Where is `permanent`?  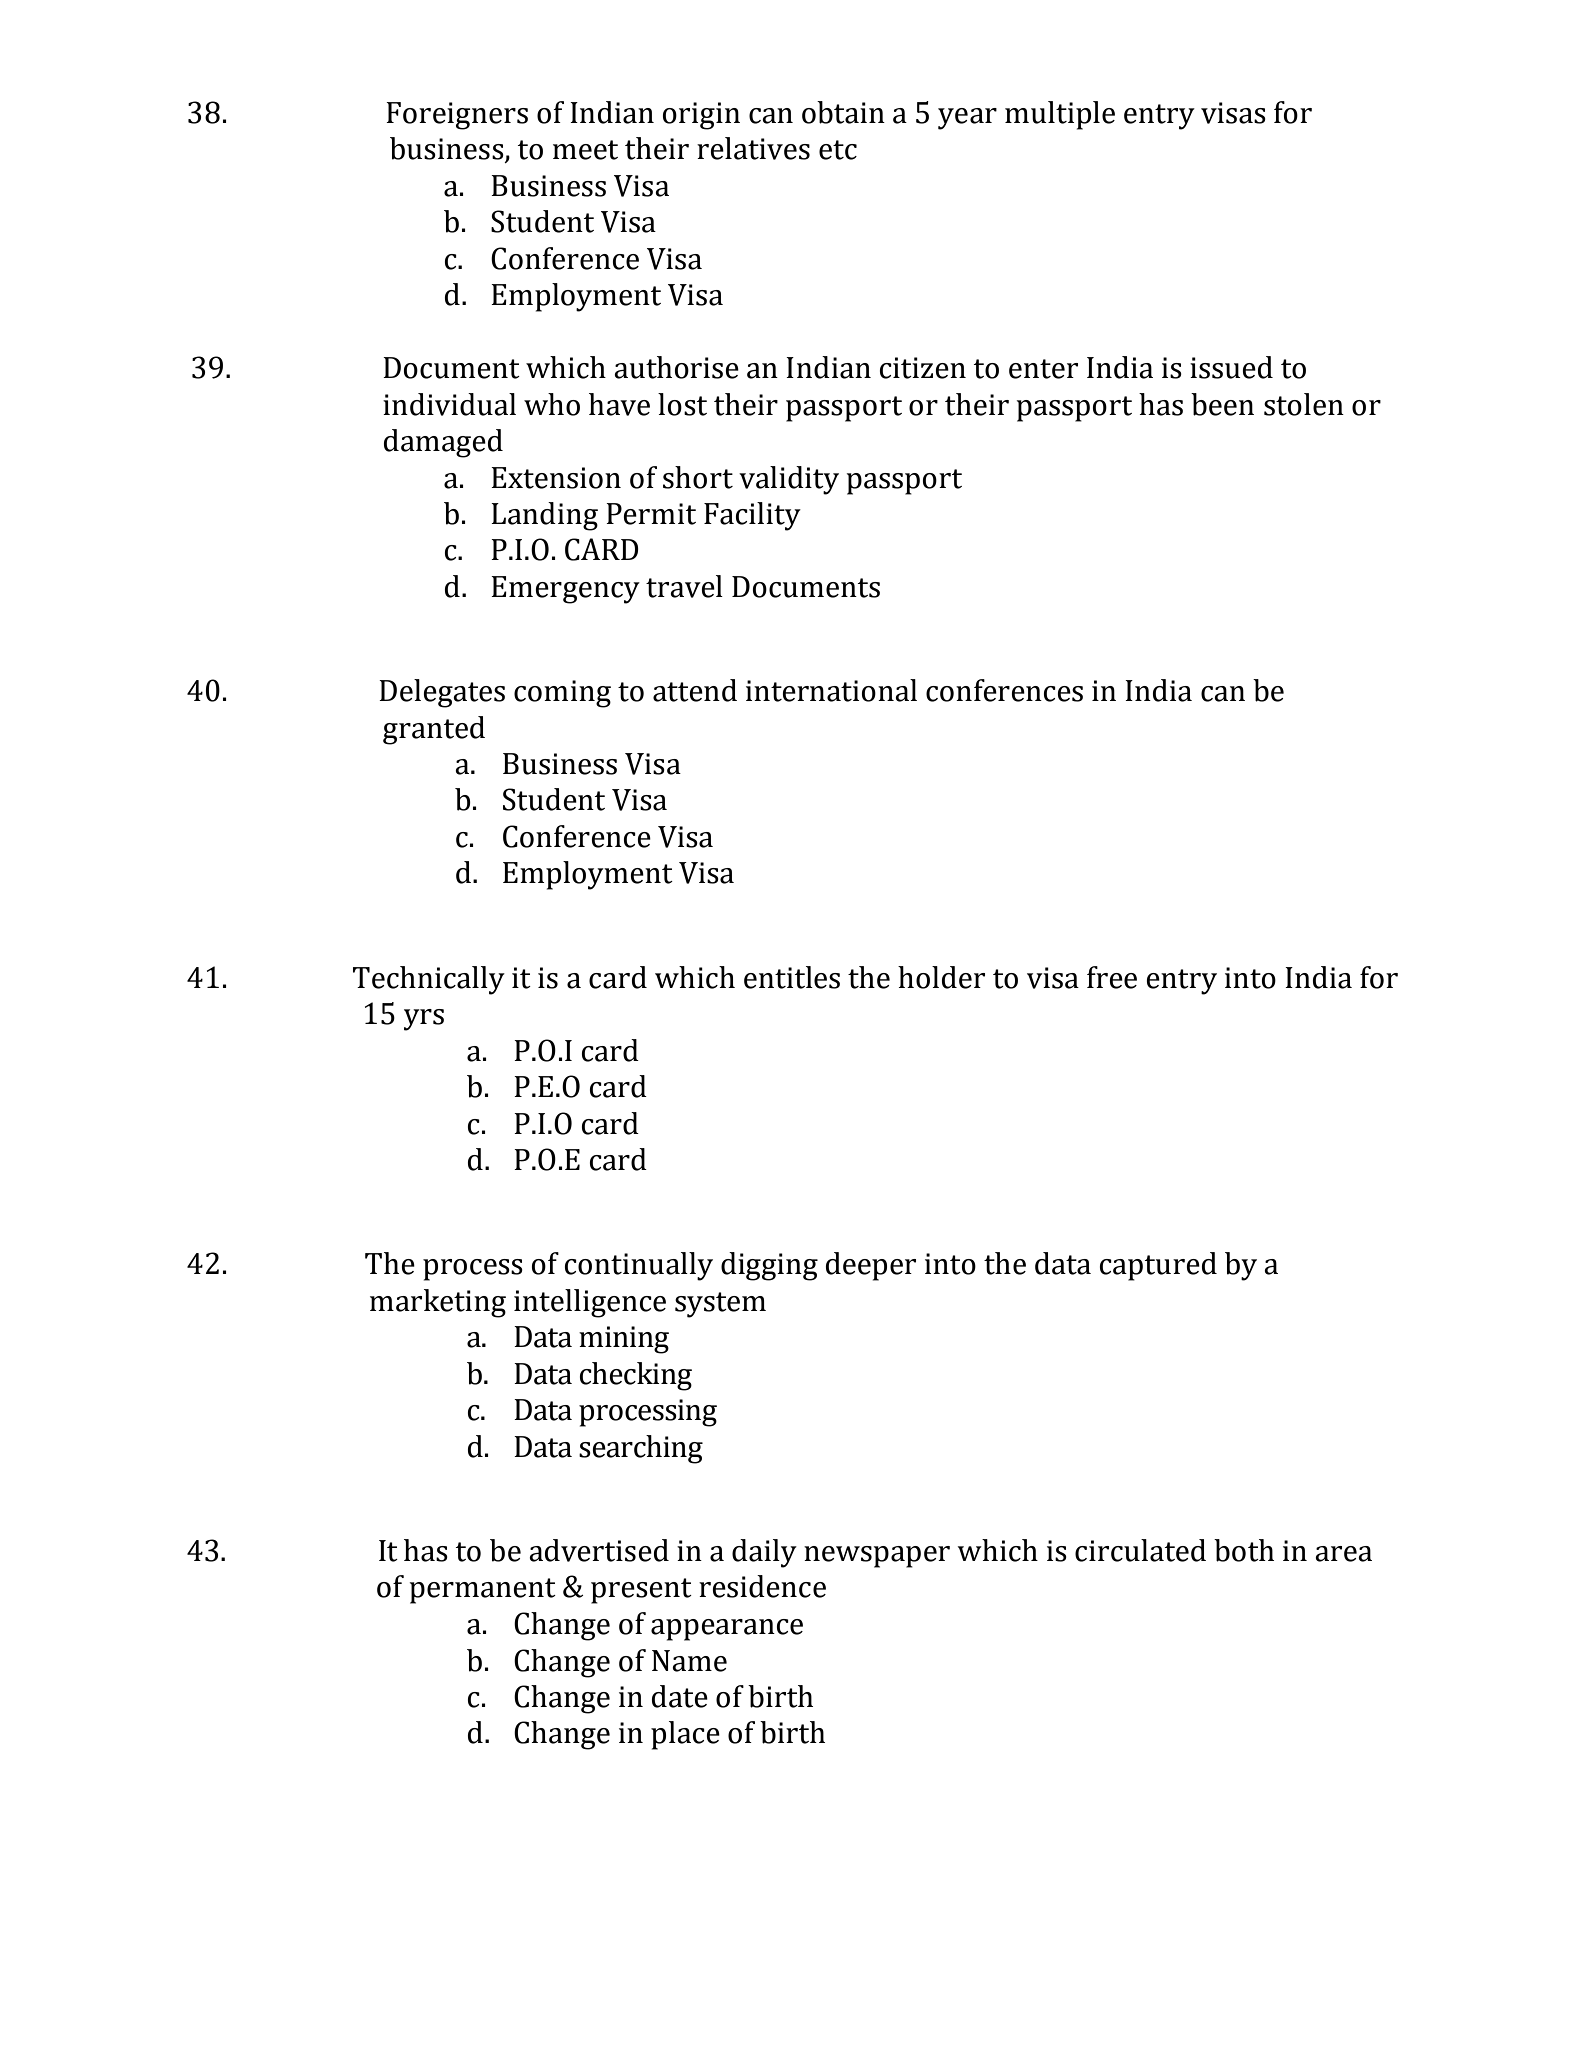
permanent is located at coordinates (483, 1591).
